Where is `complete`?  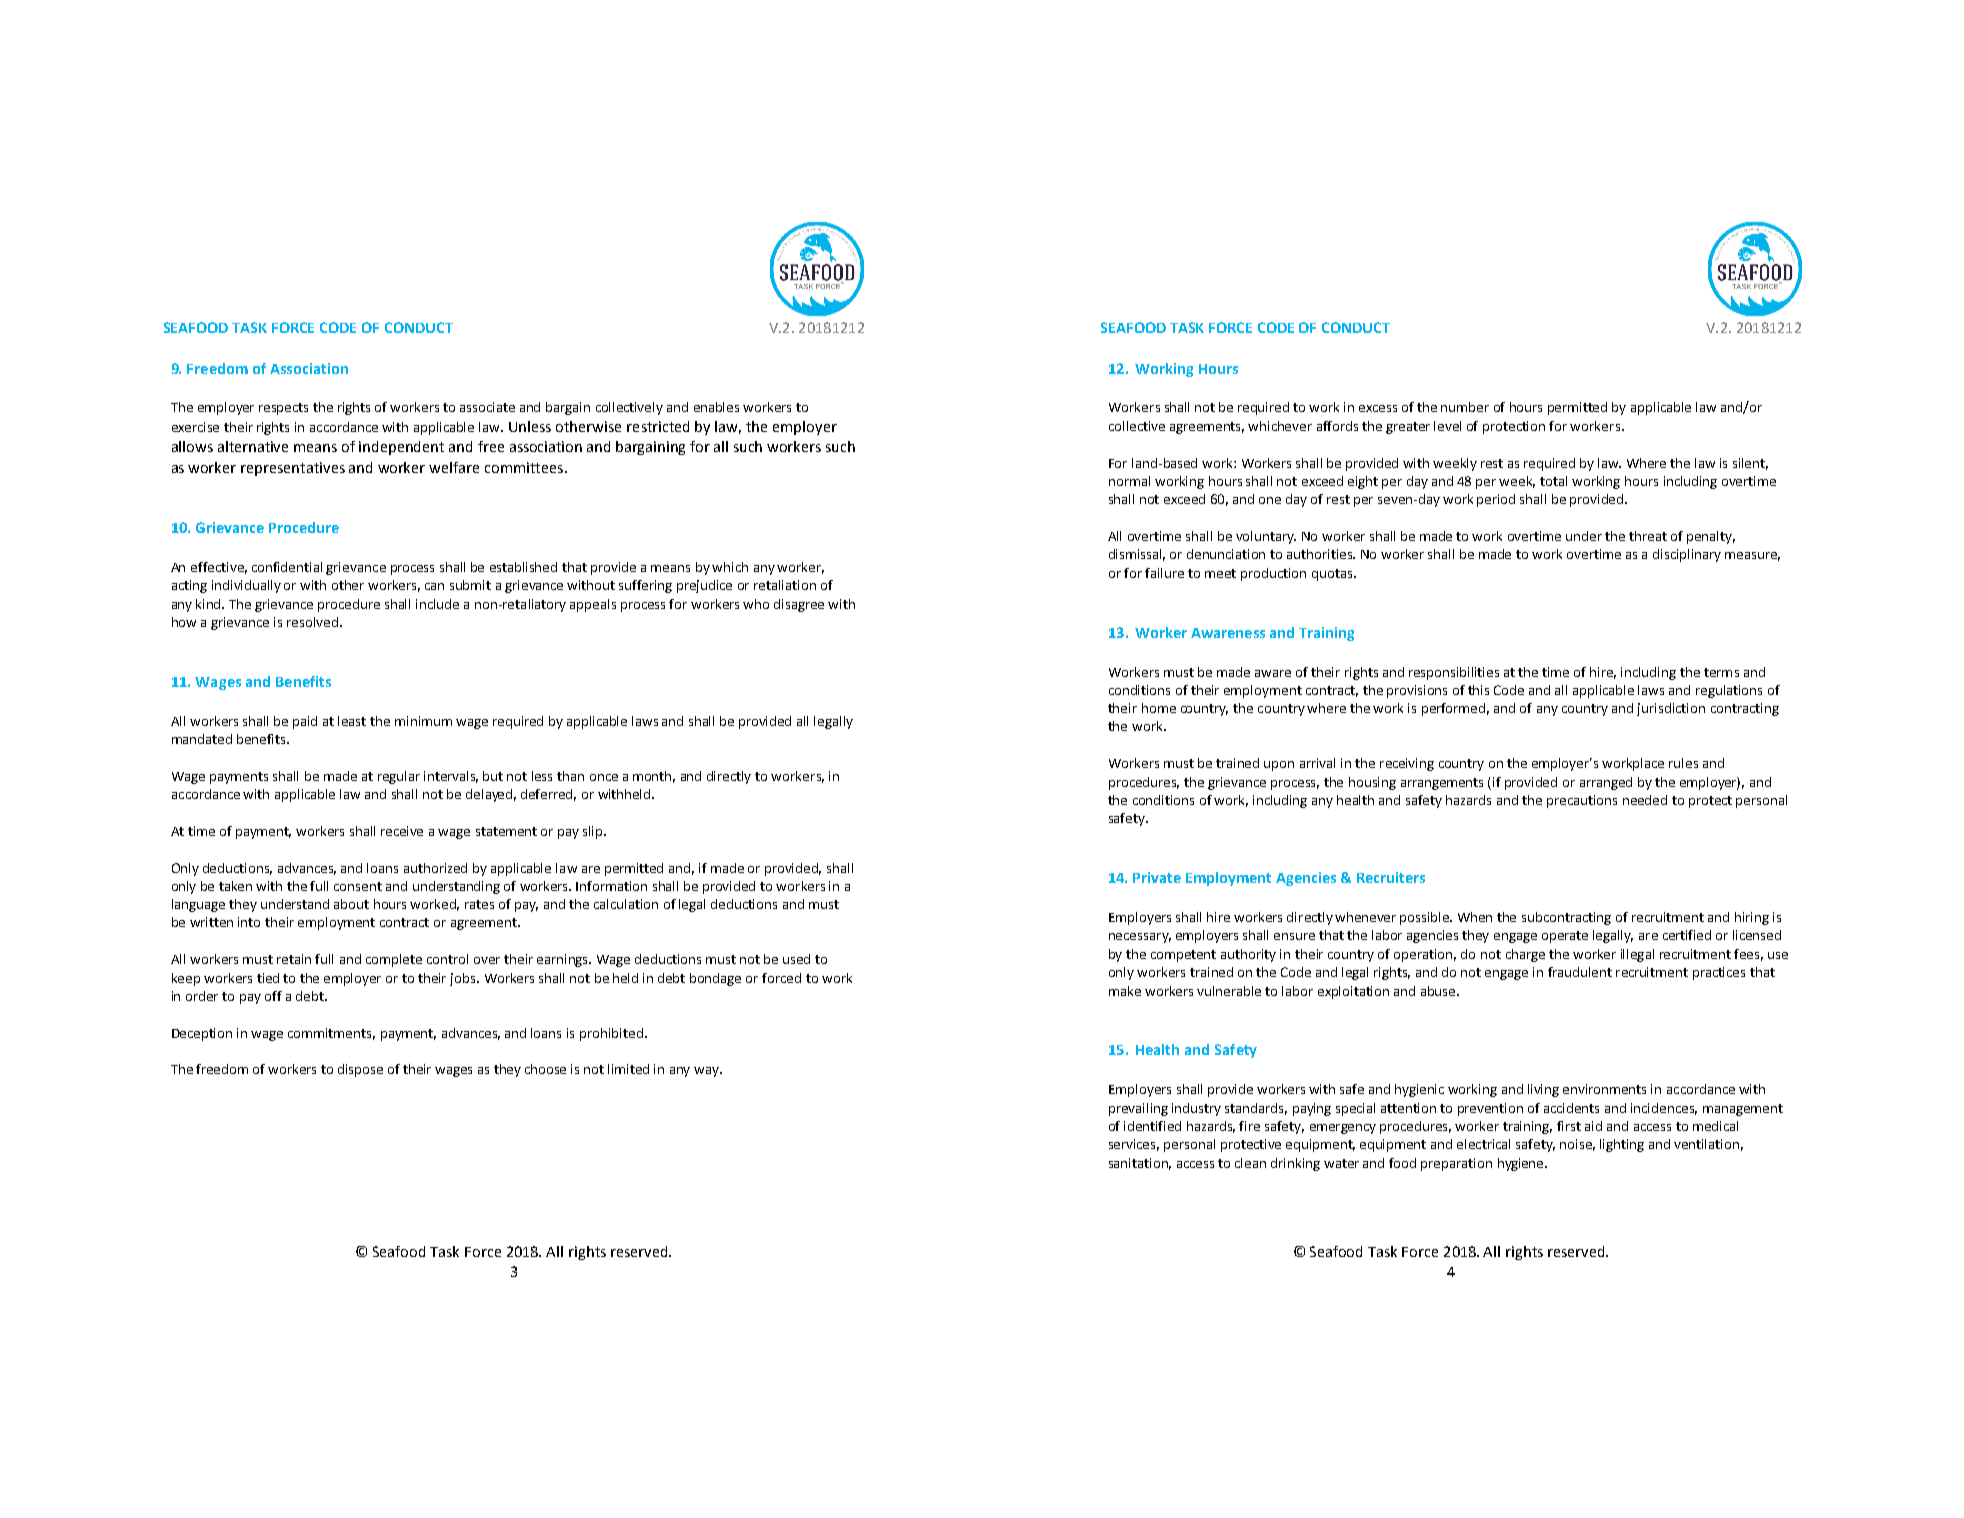 complete is located at coordinates (394, 960).
